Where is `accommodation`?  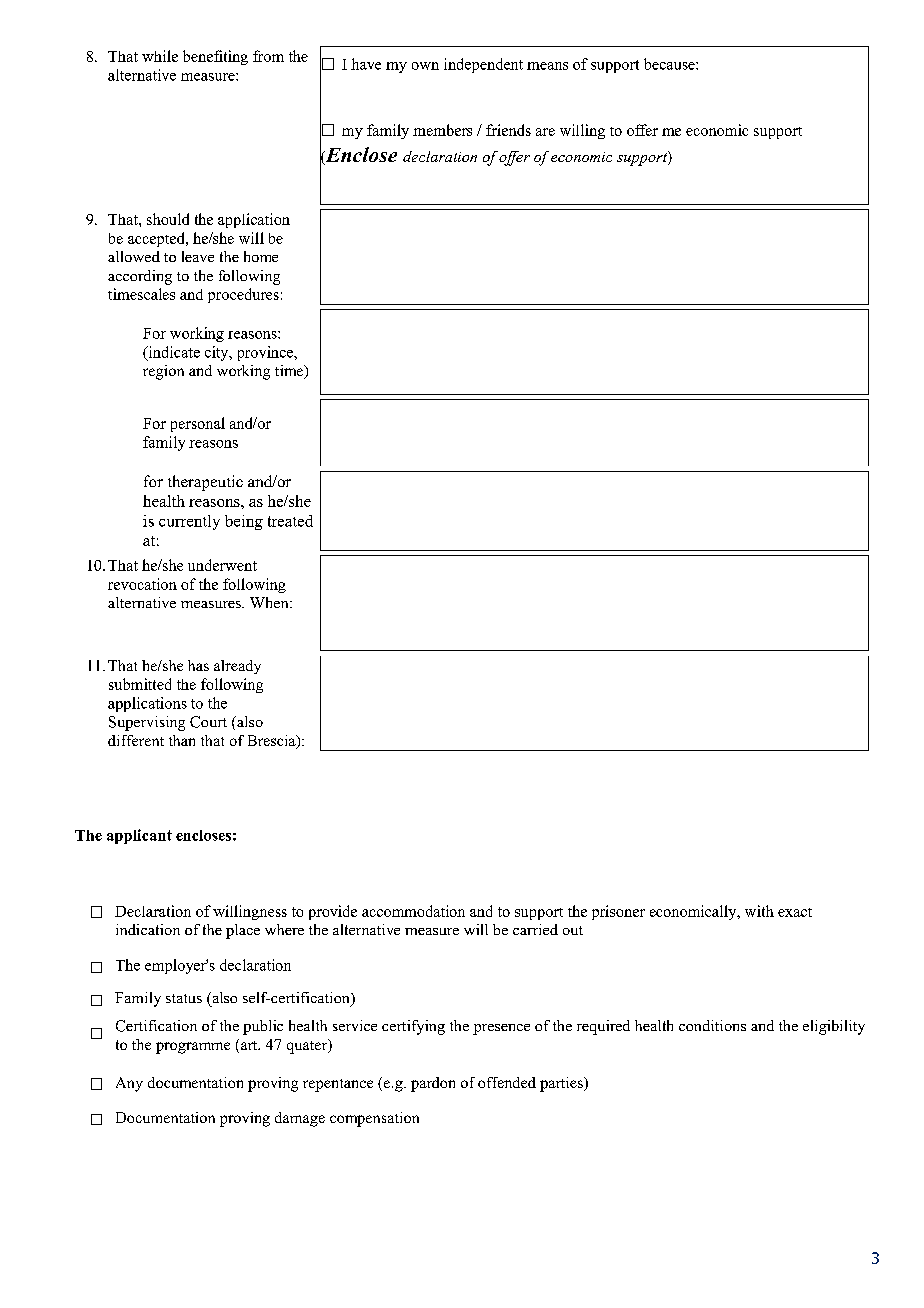 accommodation is located at coordinates (413, 911).
